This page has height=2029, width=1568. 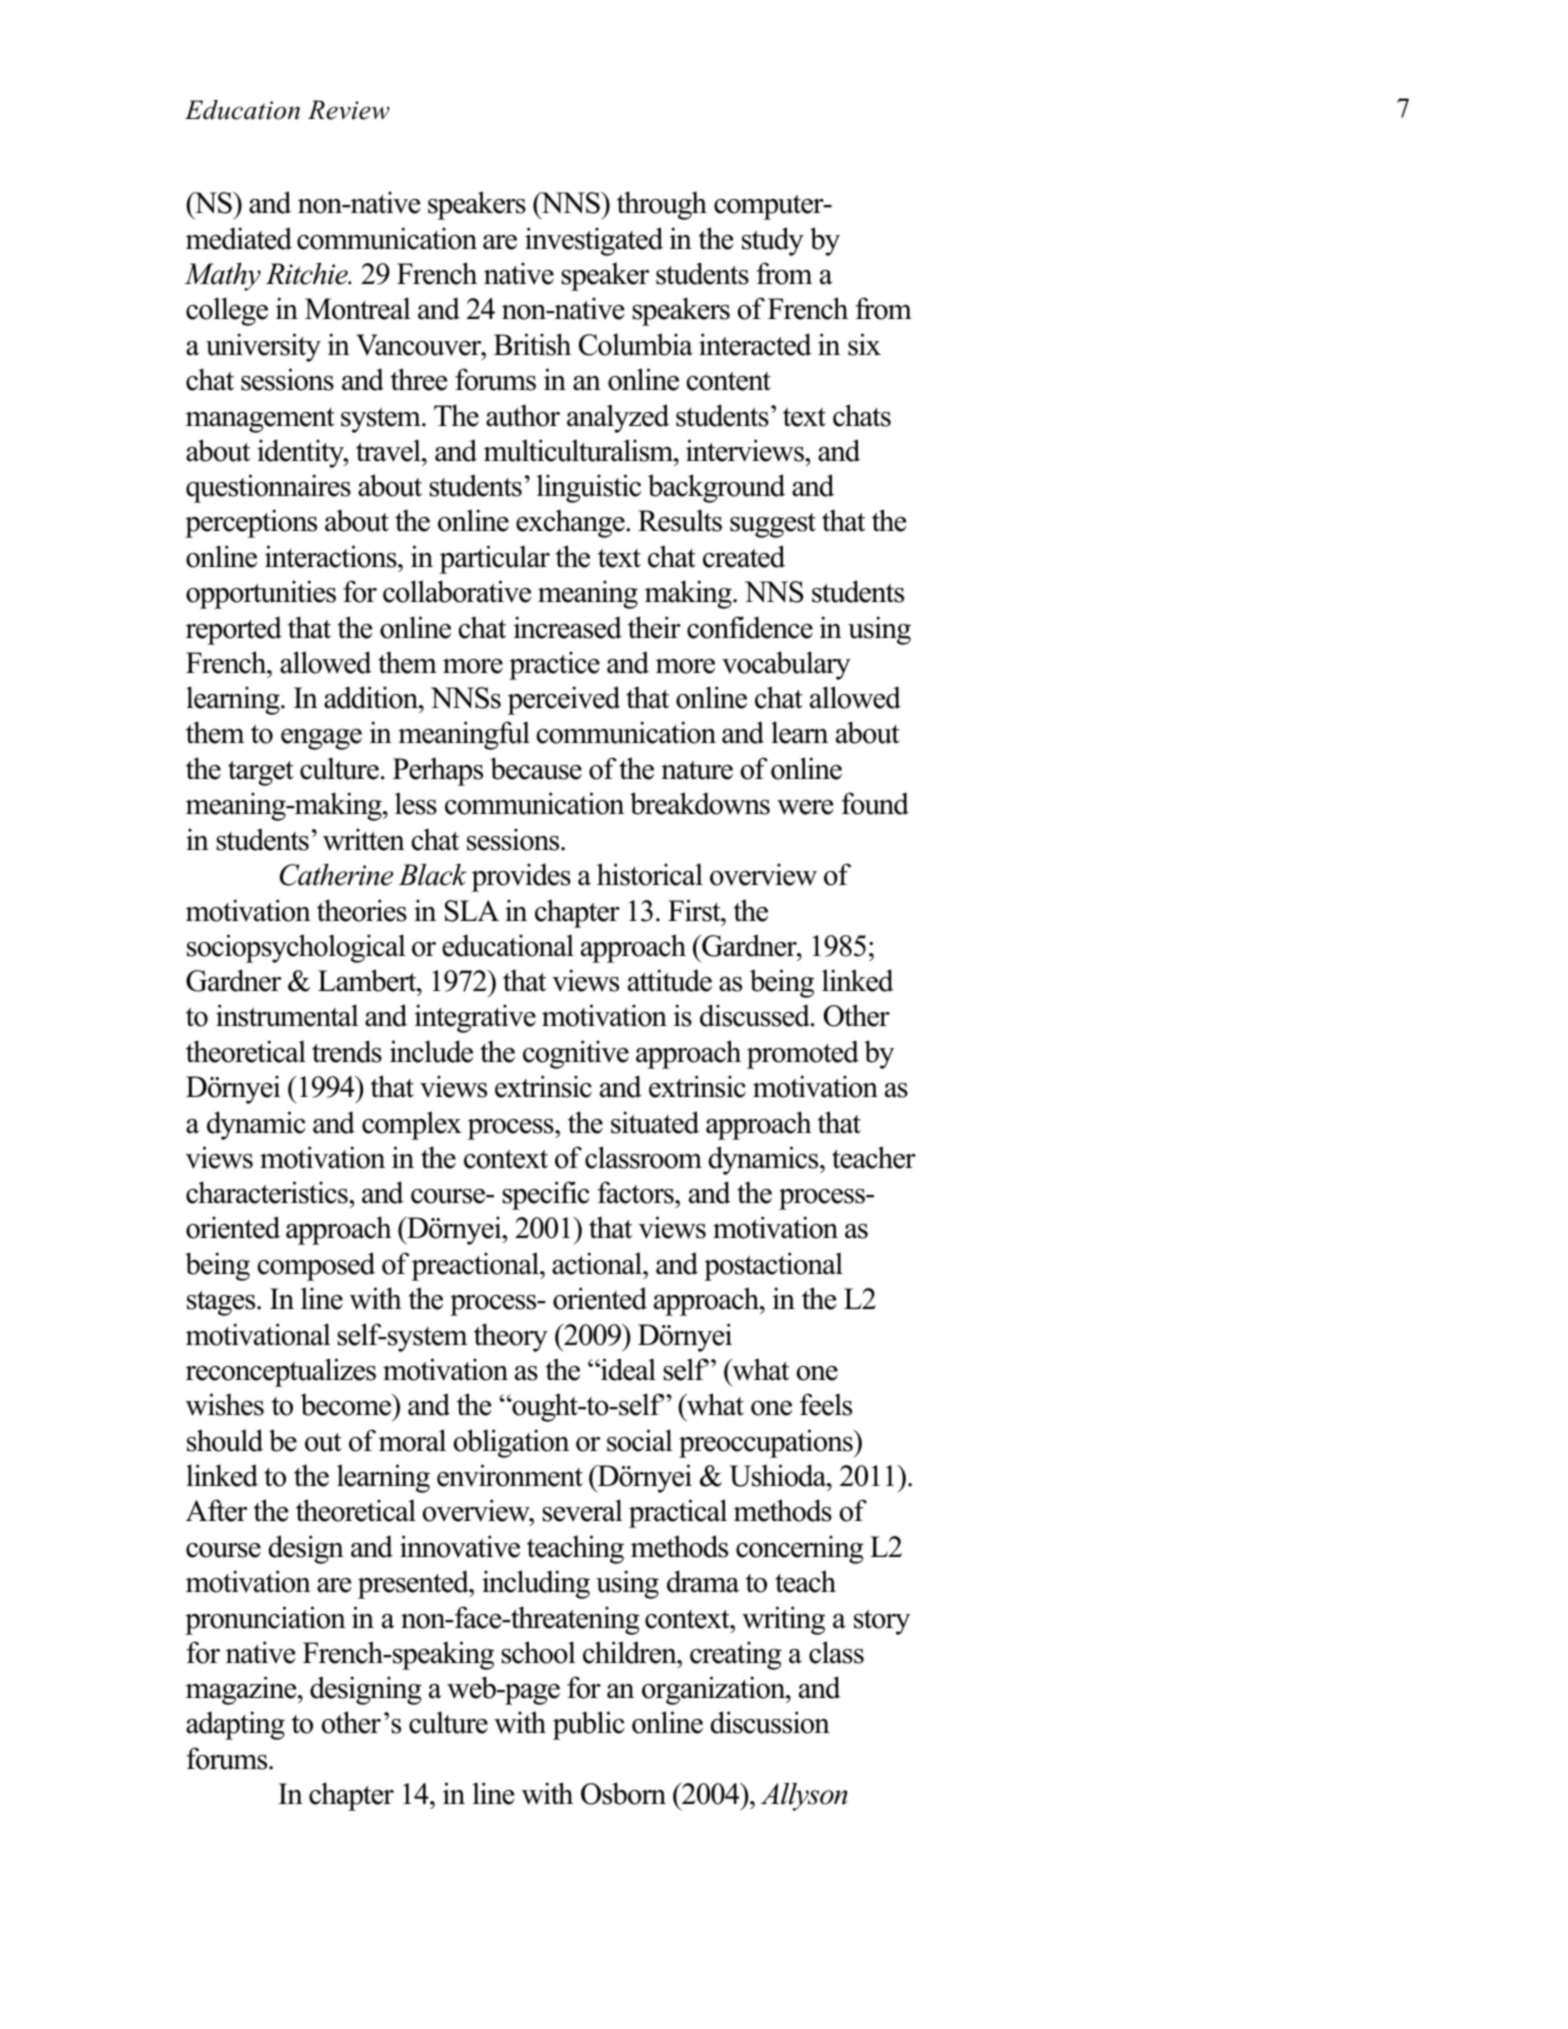 What do you see at coordinates (268, 1192) in the page?
I see `characteristics` at bounding box center [268, 1192].
